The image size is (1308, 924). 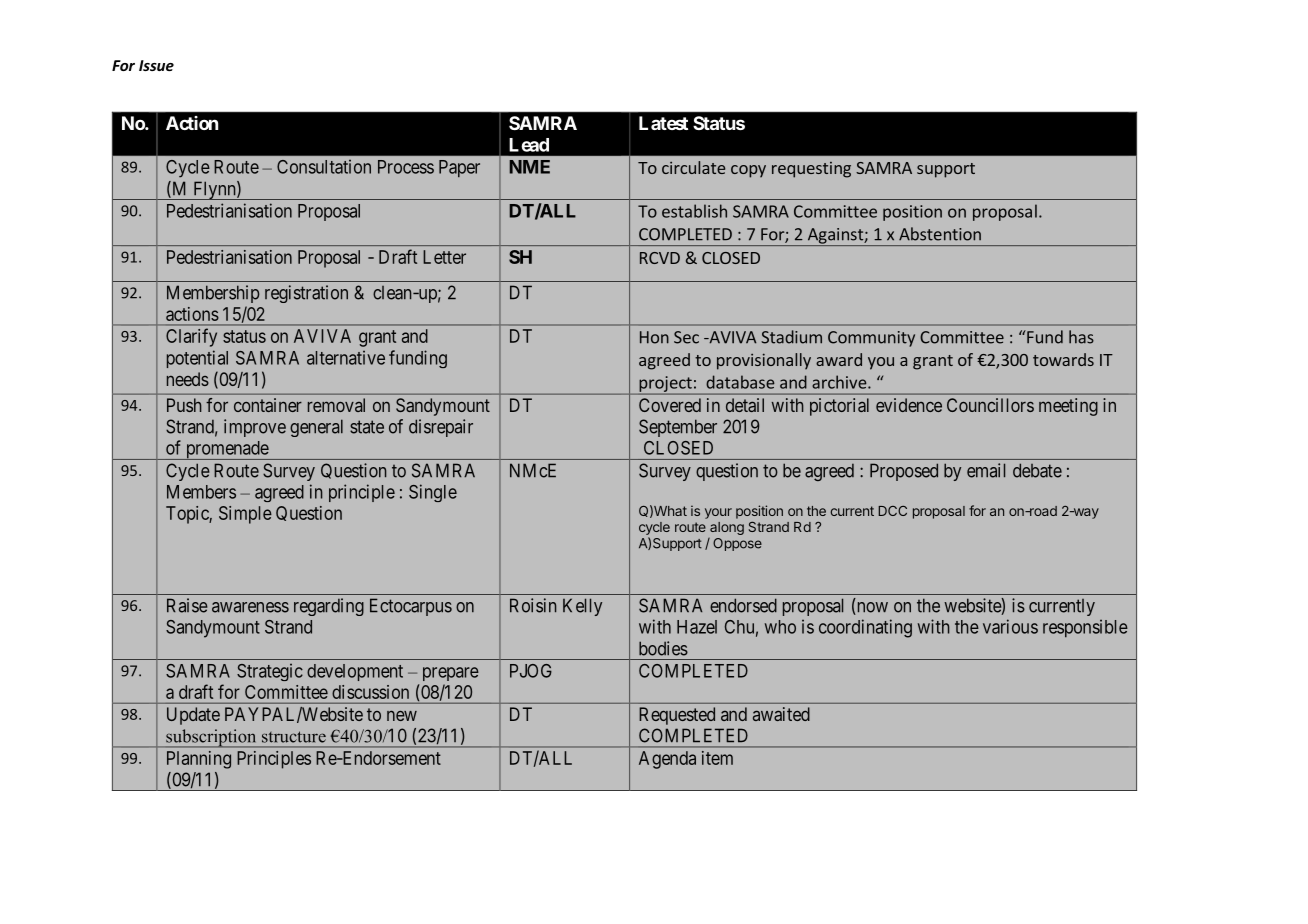 What do you see at coordinates (294, 737) in the image?
I see `structure` at bounding box center [294, 737].
